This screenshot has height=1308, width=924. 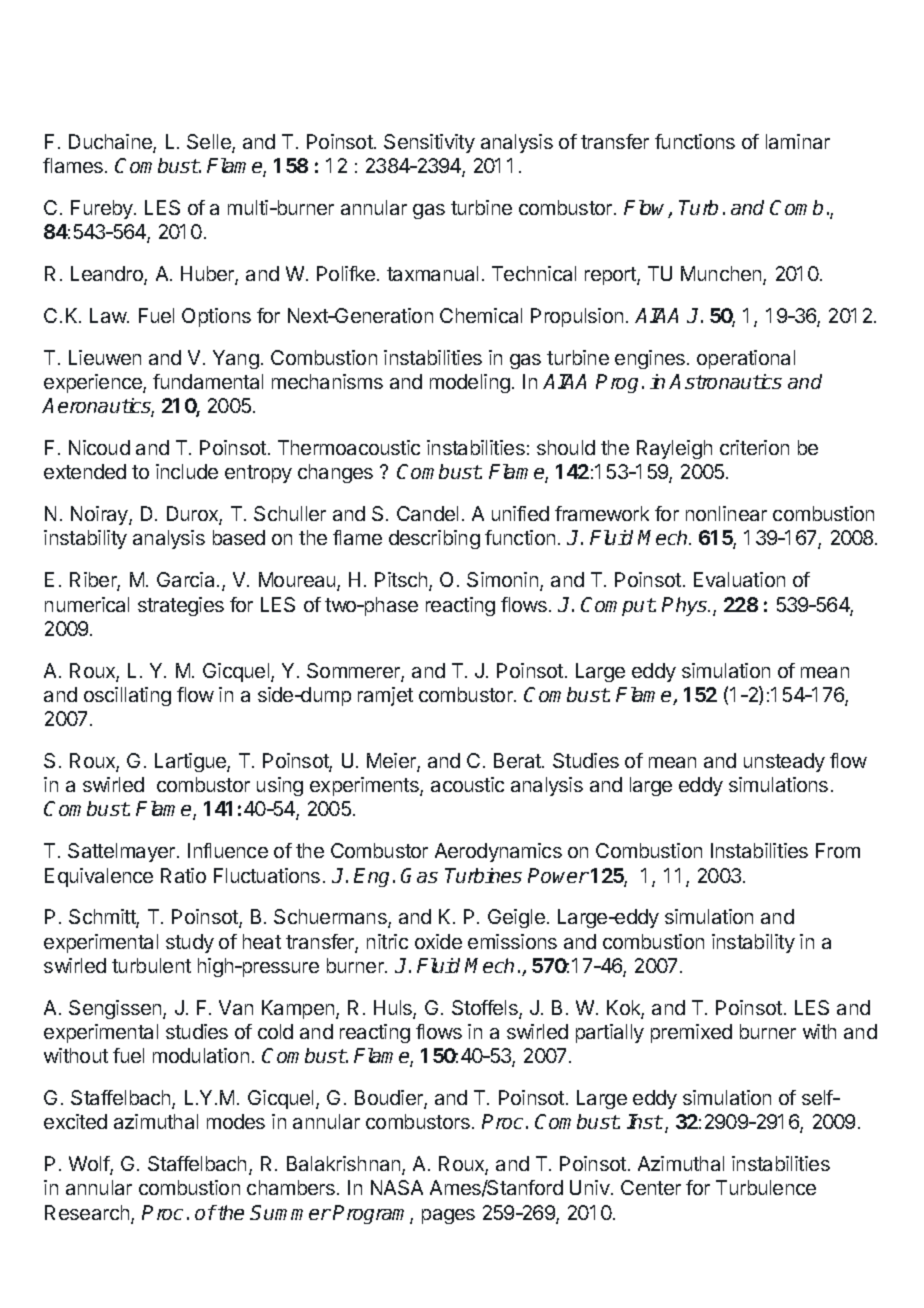 I want to click on laminar, so click(x=798, y=141).
